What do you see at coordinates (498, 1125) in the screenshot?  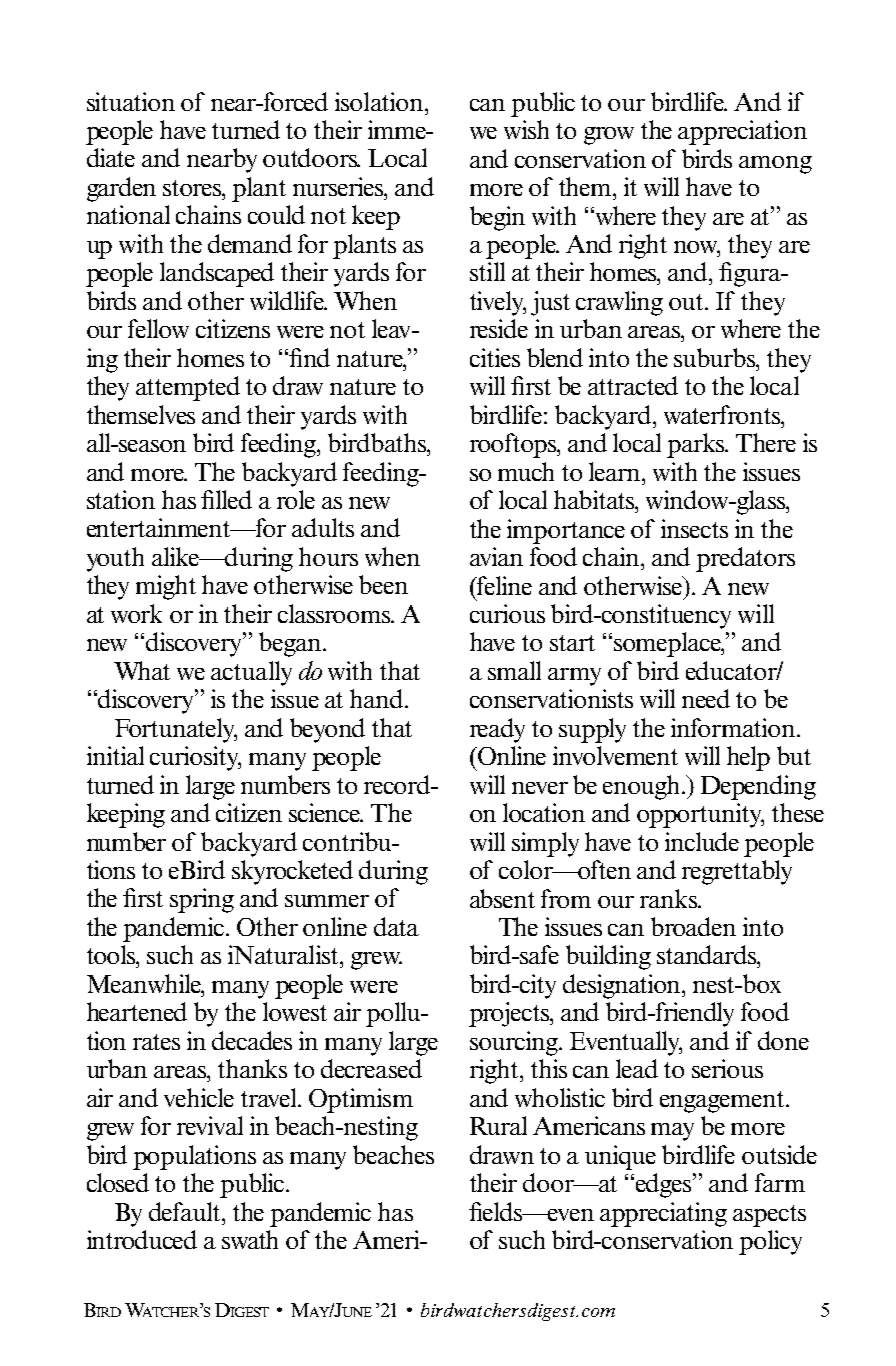 I see `Rural` at bounding box center [498, 1125].
